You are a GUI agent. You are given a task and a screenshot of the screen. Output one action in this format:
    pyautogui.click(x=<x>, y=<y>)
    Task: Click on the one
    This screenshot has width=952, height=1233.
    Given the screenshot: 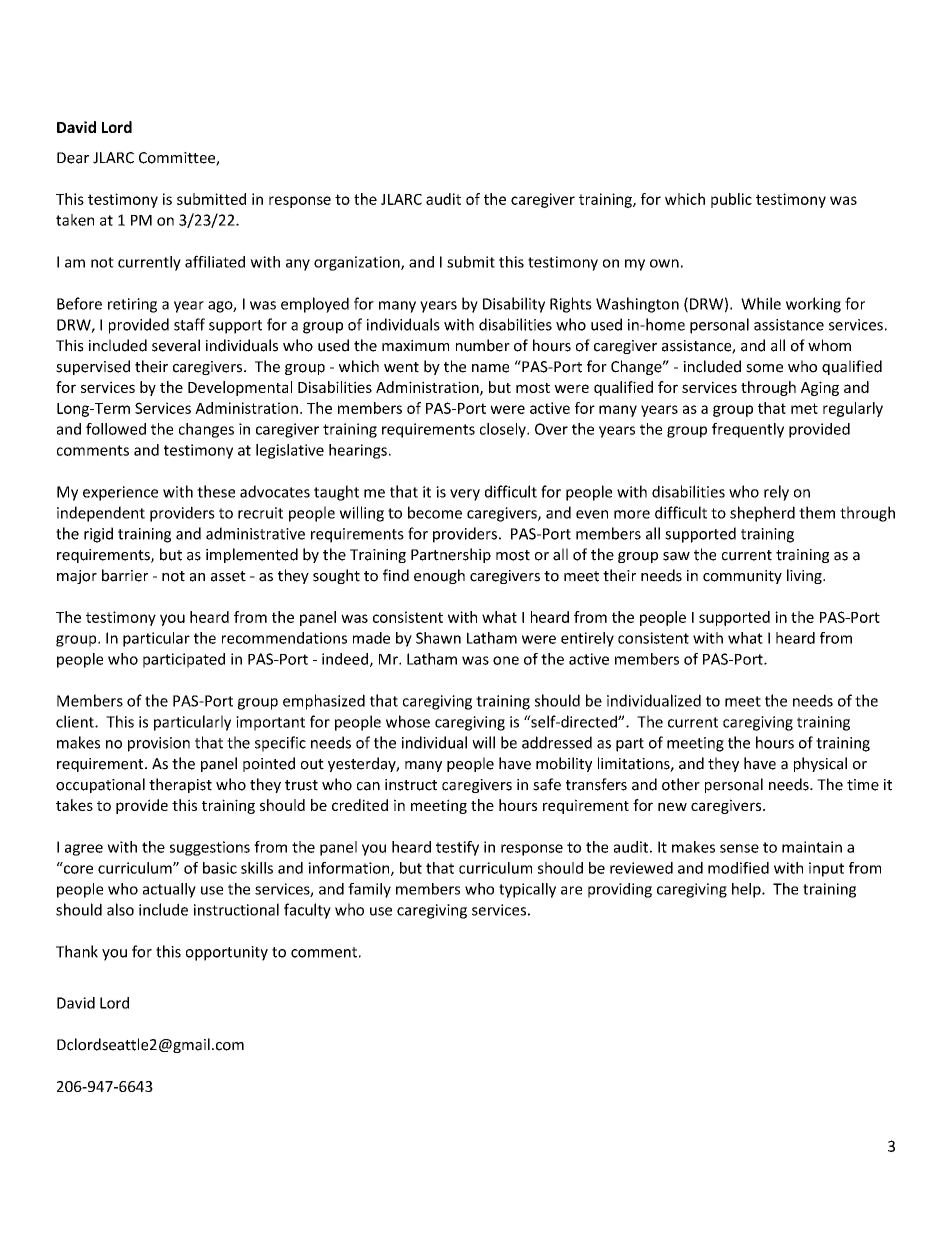 What is the action you would take?
    pyautogui.click(x=506, y=660)
